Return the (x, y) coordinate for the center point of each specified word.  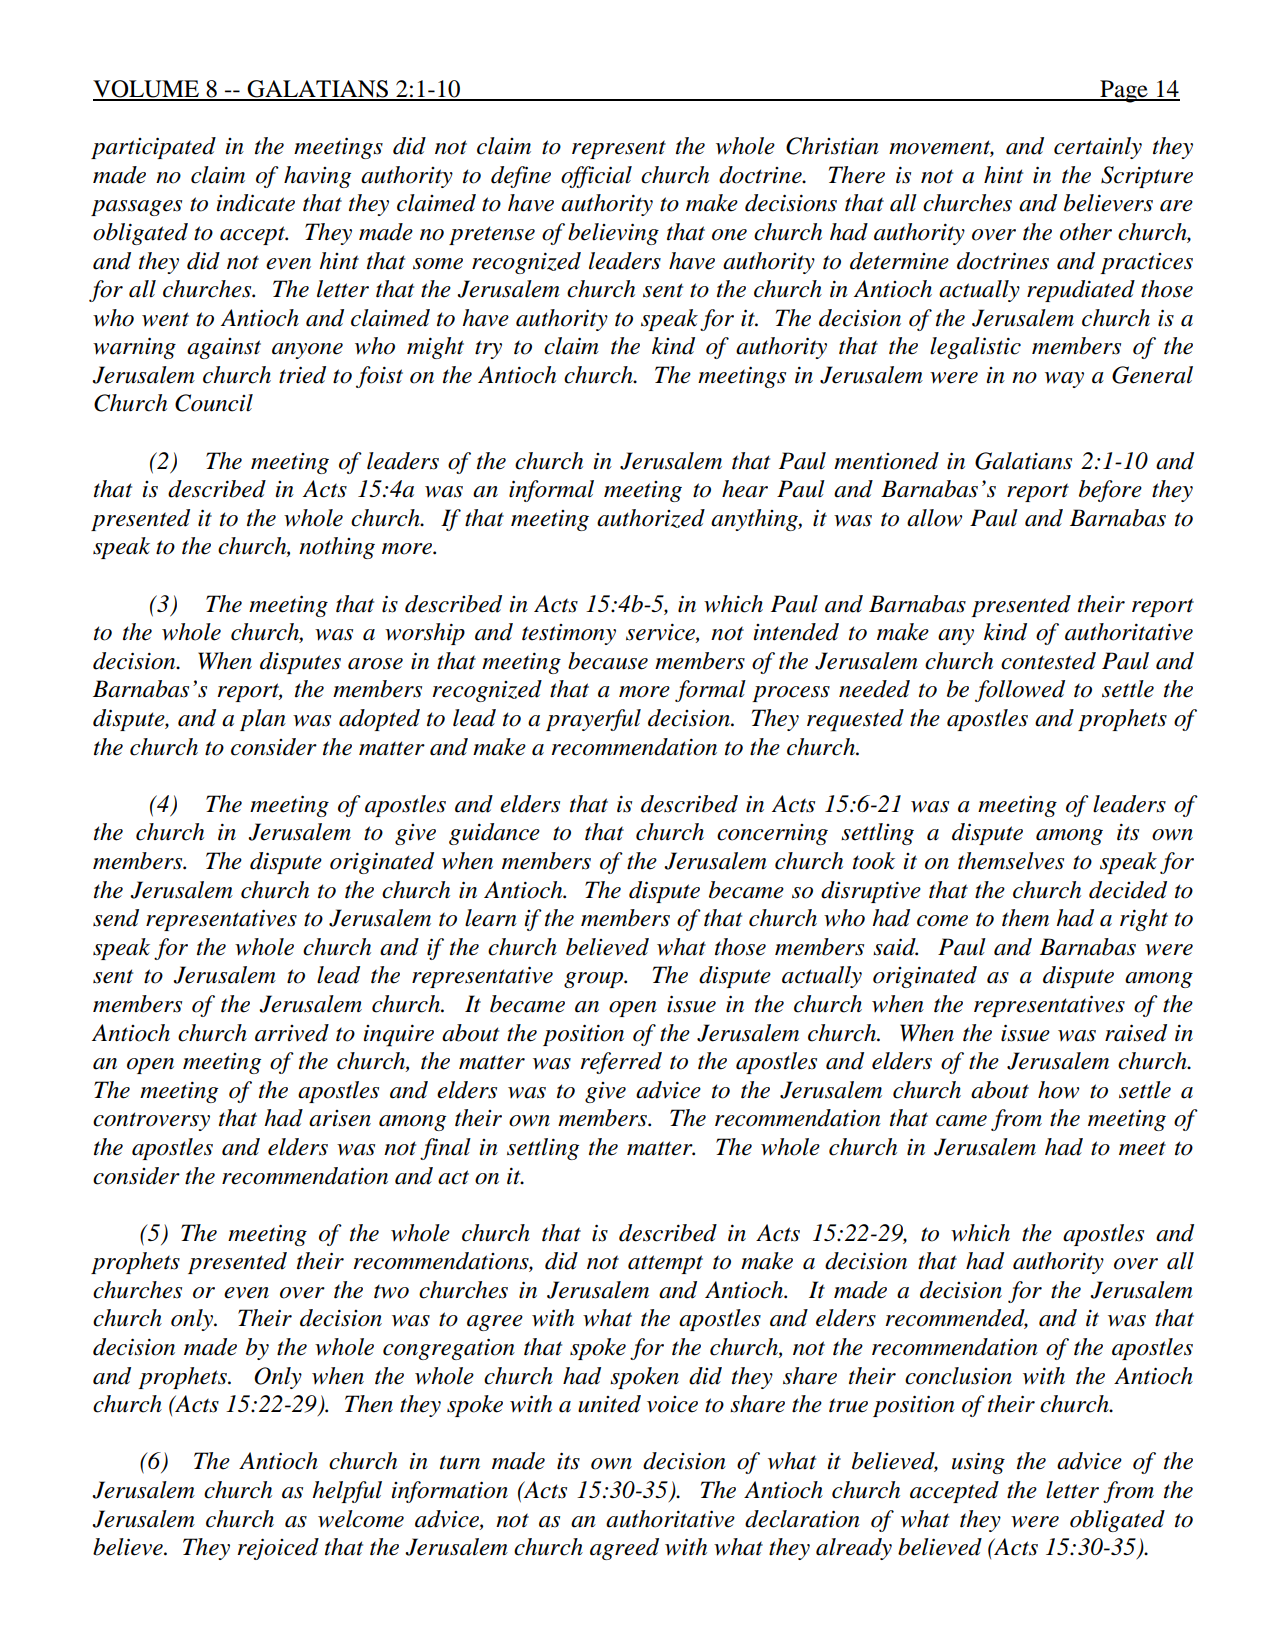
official (596, 177)
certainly (1098, 148)
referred (621, 1063)
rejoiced (278, 1549)
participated (153, 148)
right (1144, 920)
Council (214, 403)
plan (263, 720)
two (391, 1291)
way (1064, 380)
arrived (292, 1033)
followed (1020, 691)
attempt (665, 1264)
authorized (651, 518)
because (608, 661)
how (1059, 1090)
